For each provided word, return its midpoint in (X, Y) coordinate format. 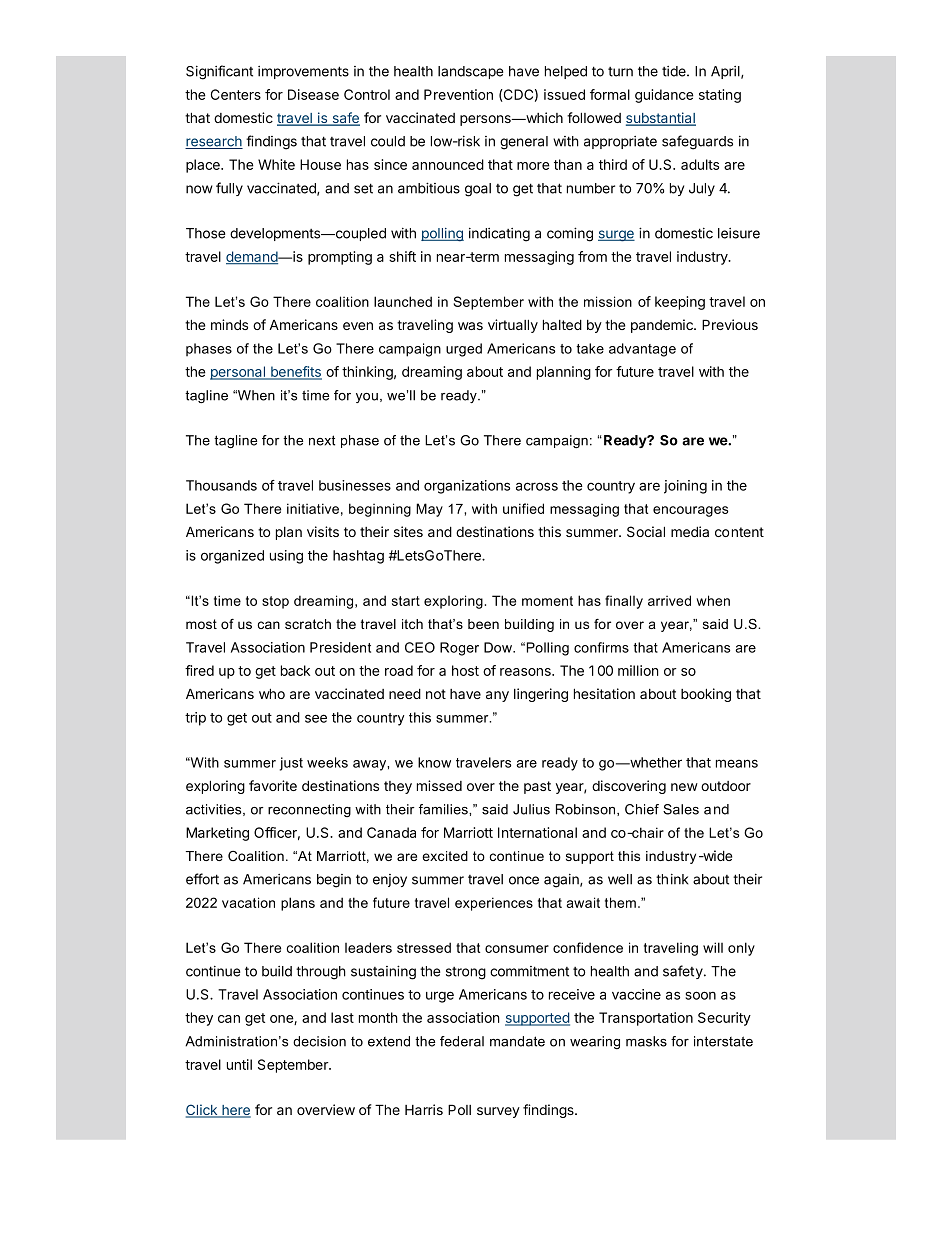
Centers (236, 94)
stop (275, 602)
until (239, 1064)
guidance (664, 96)
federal (462, 1041)
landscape (470, 72)
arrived (669, 600)
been (483, 624)
